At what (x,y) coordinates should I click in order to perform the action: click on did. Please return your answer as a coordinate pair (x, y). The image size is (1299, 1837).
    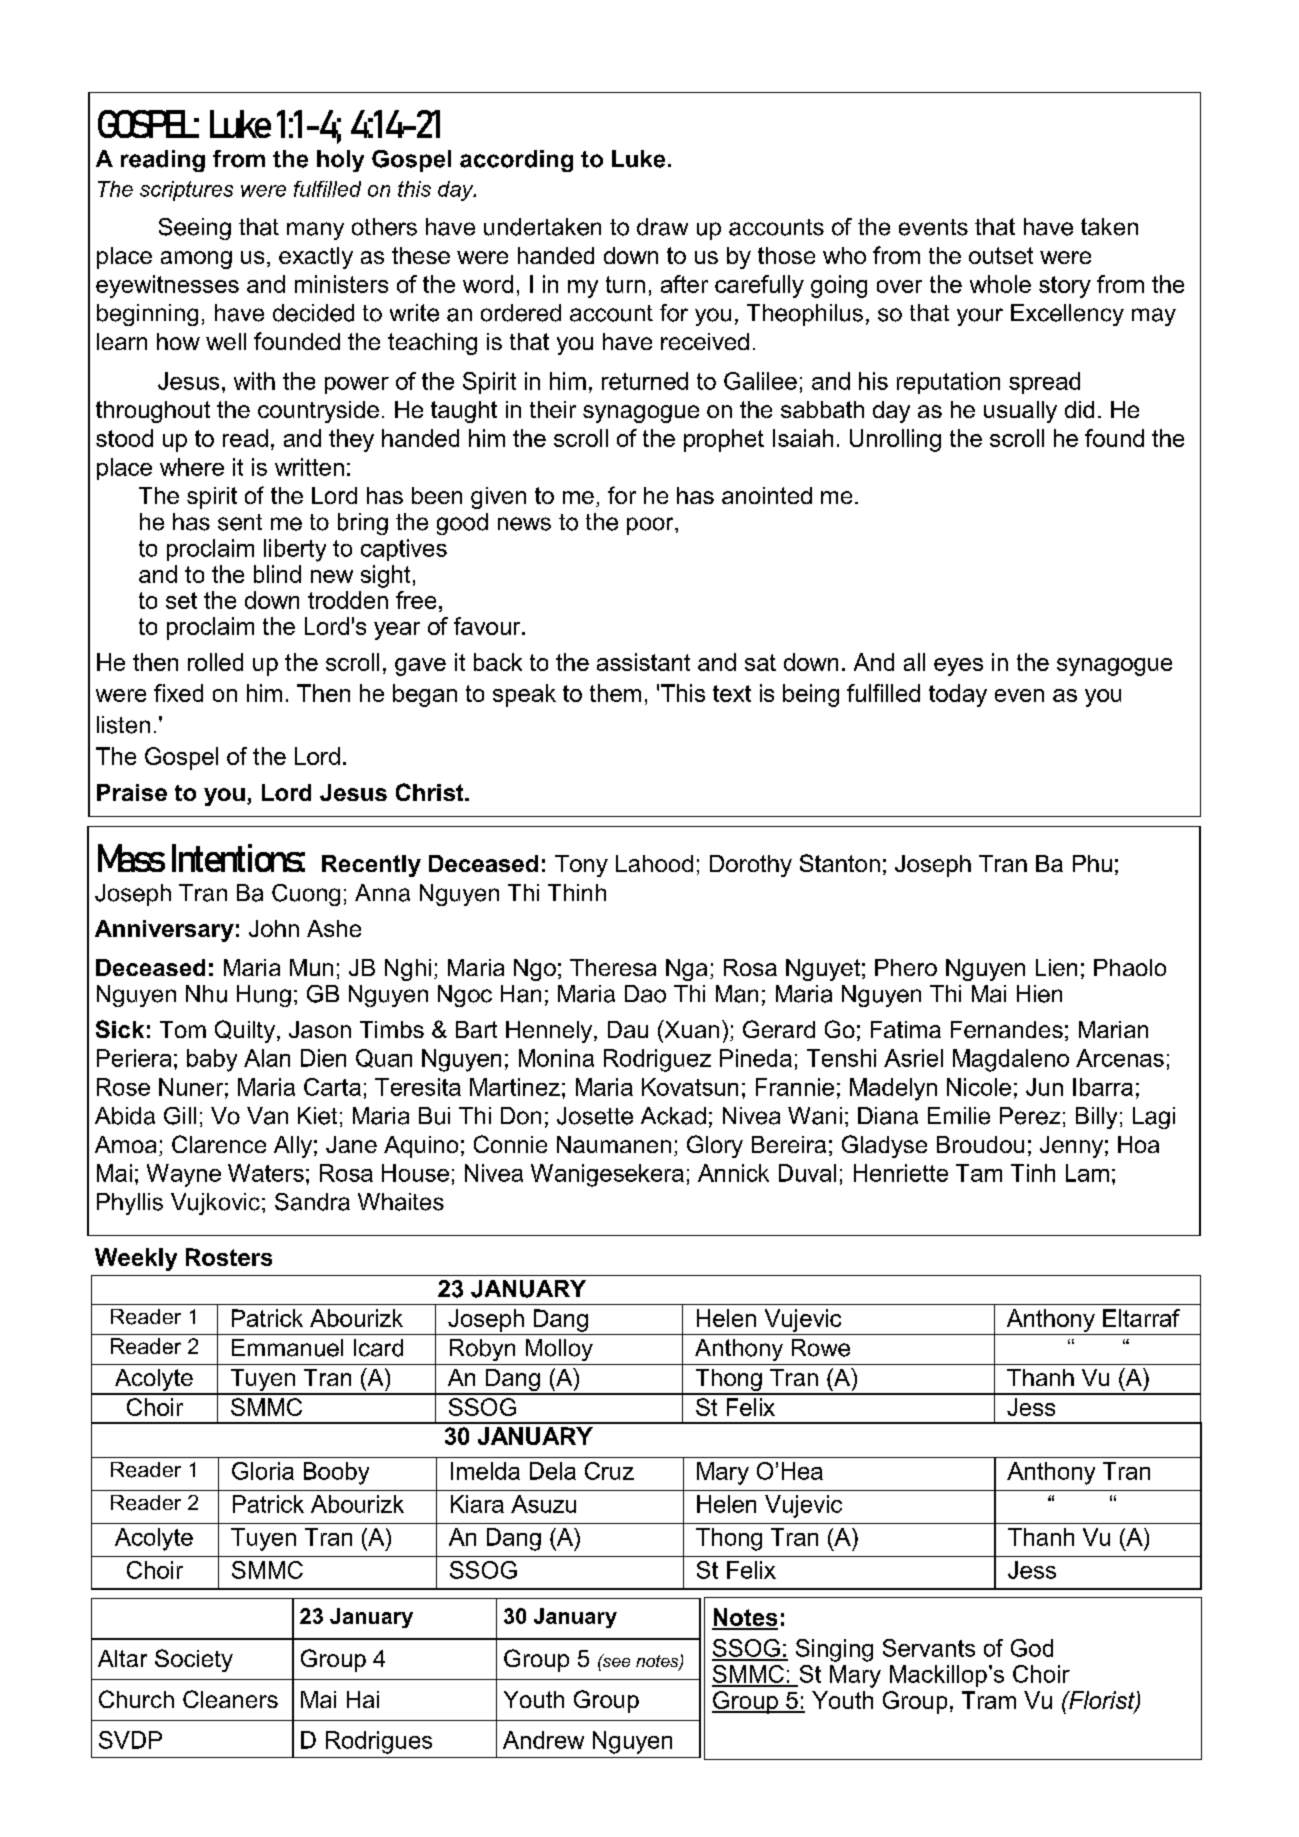
    Looking at the image, I should click on (1079, 409).
